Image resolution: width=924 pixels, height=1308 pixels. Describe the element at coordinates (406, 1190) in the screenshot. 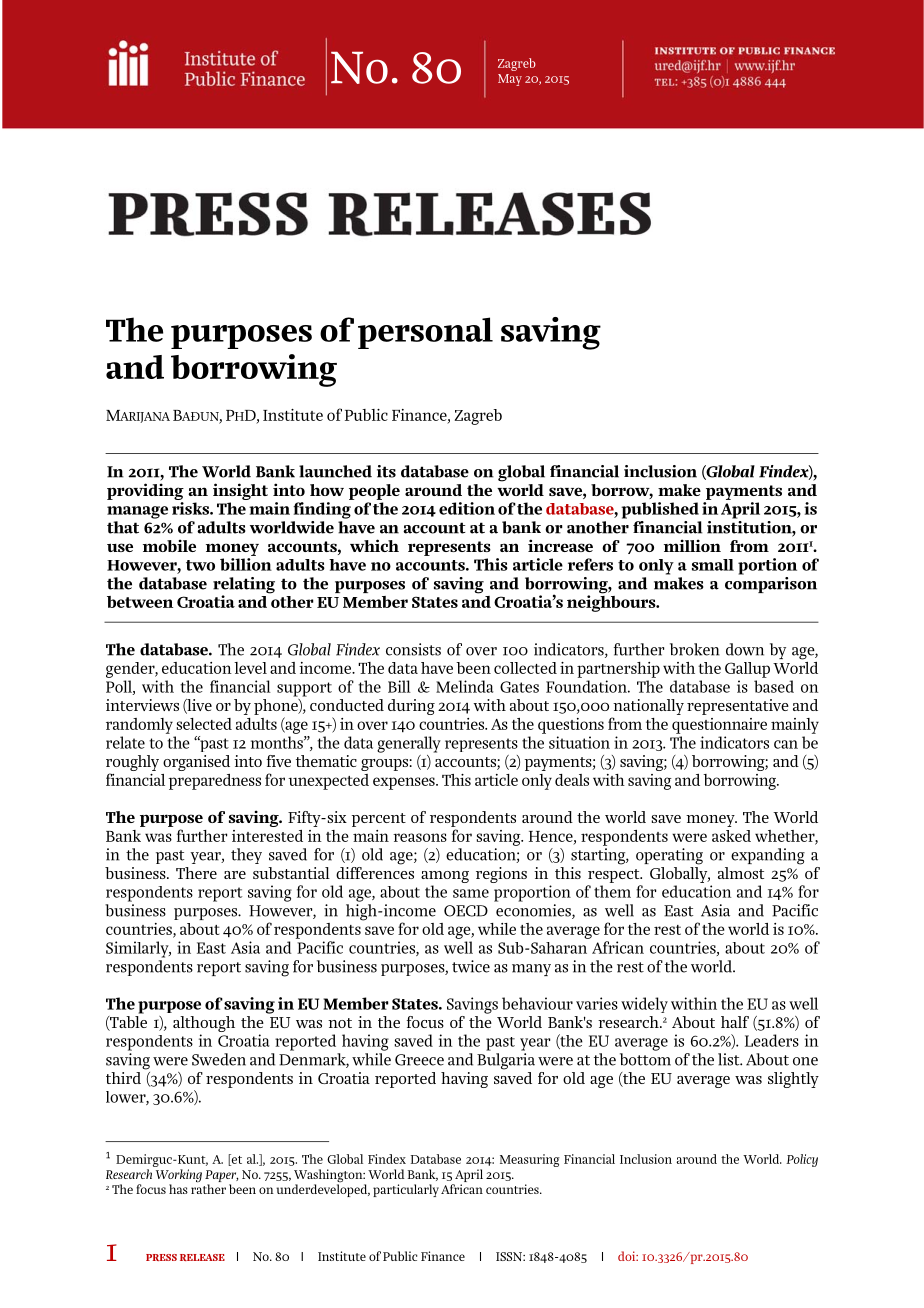

I see `particularly` at that location.
